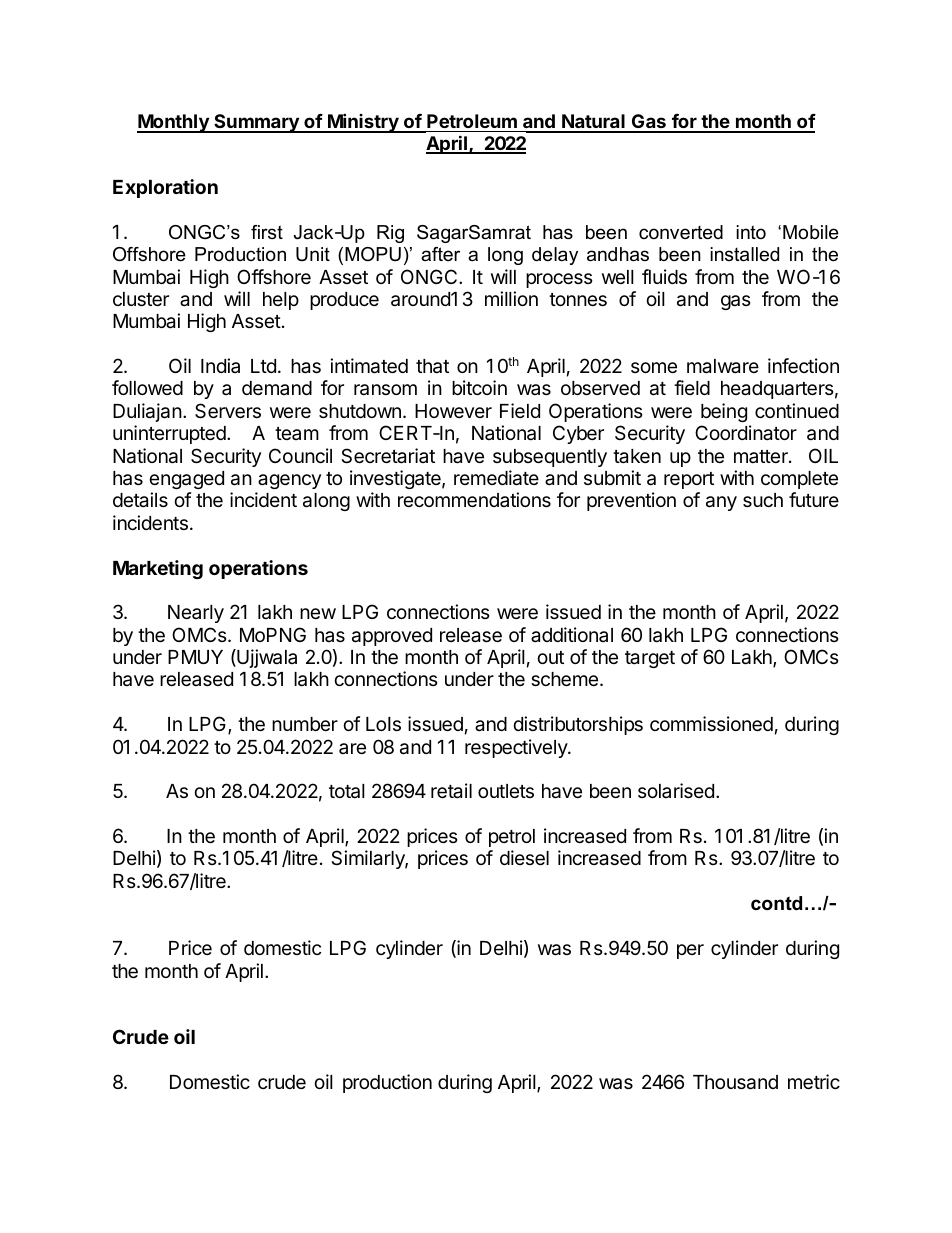 This image has width=952, height=1233. Describe the element at coordinates (347, 791) in the image. I see `total` at that location.
